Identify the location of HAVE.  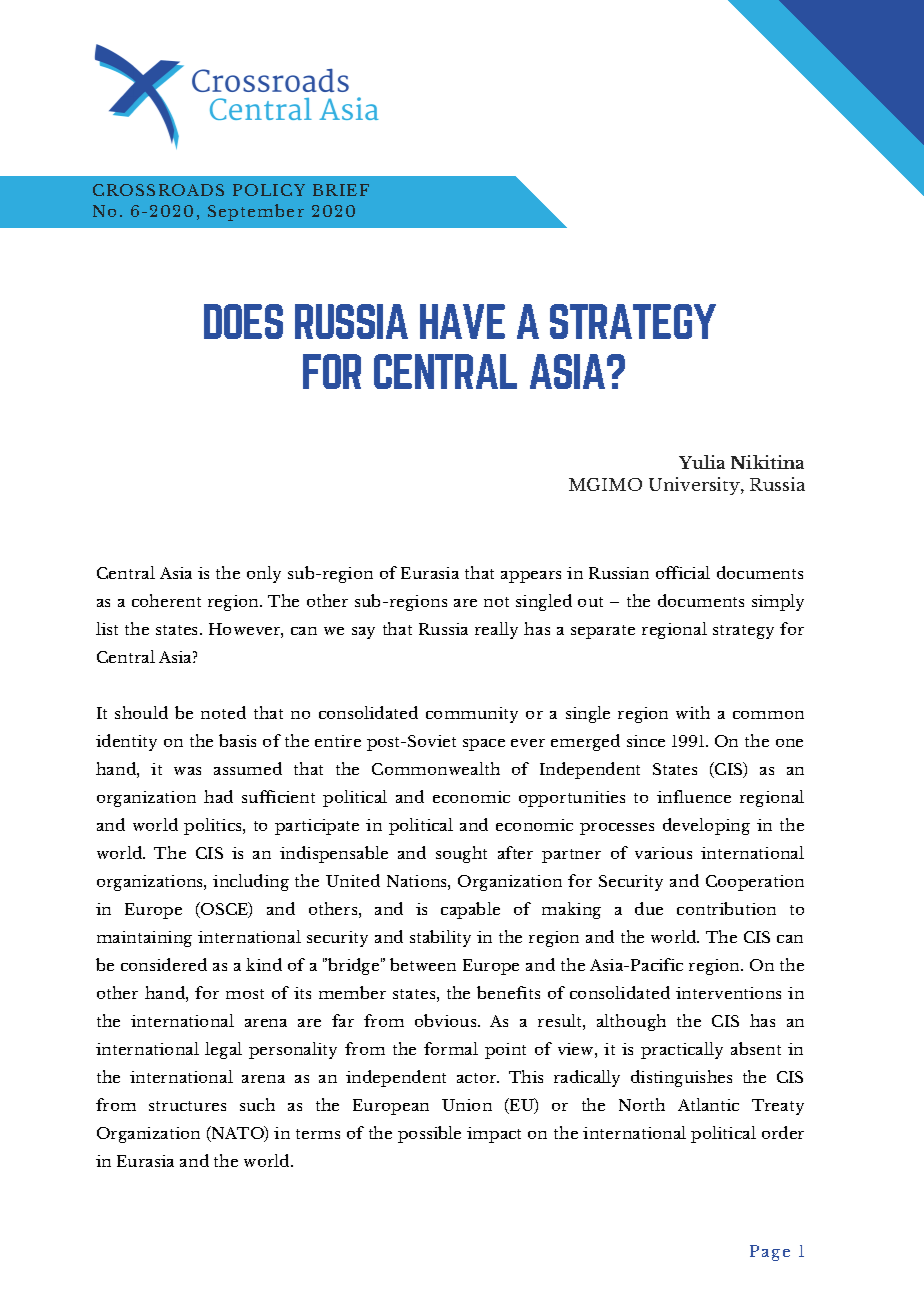
(462, 321).
